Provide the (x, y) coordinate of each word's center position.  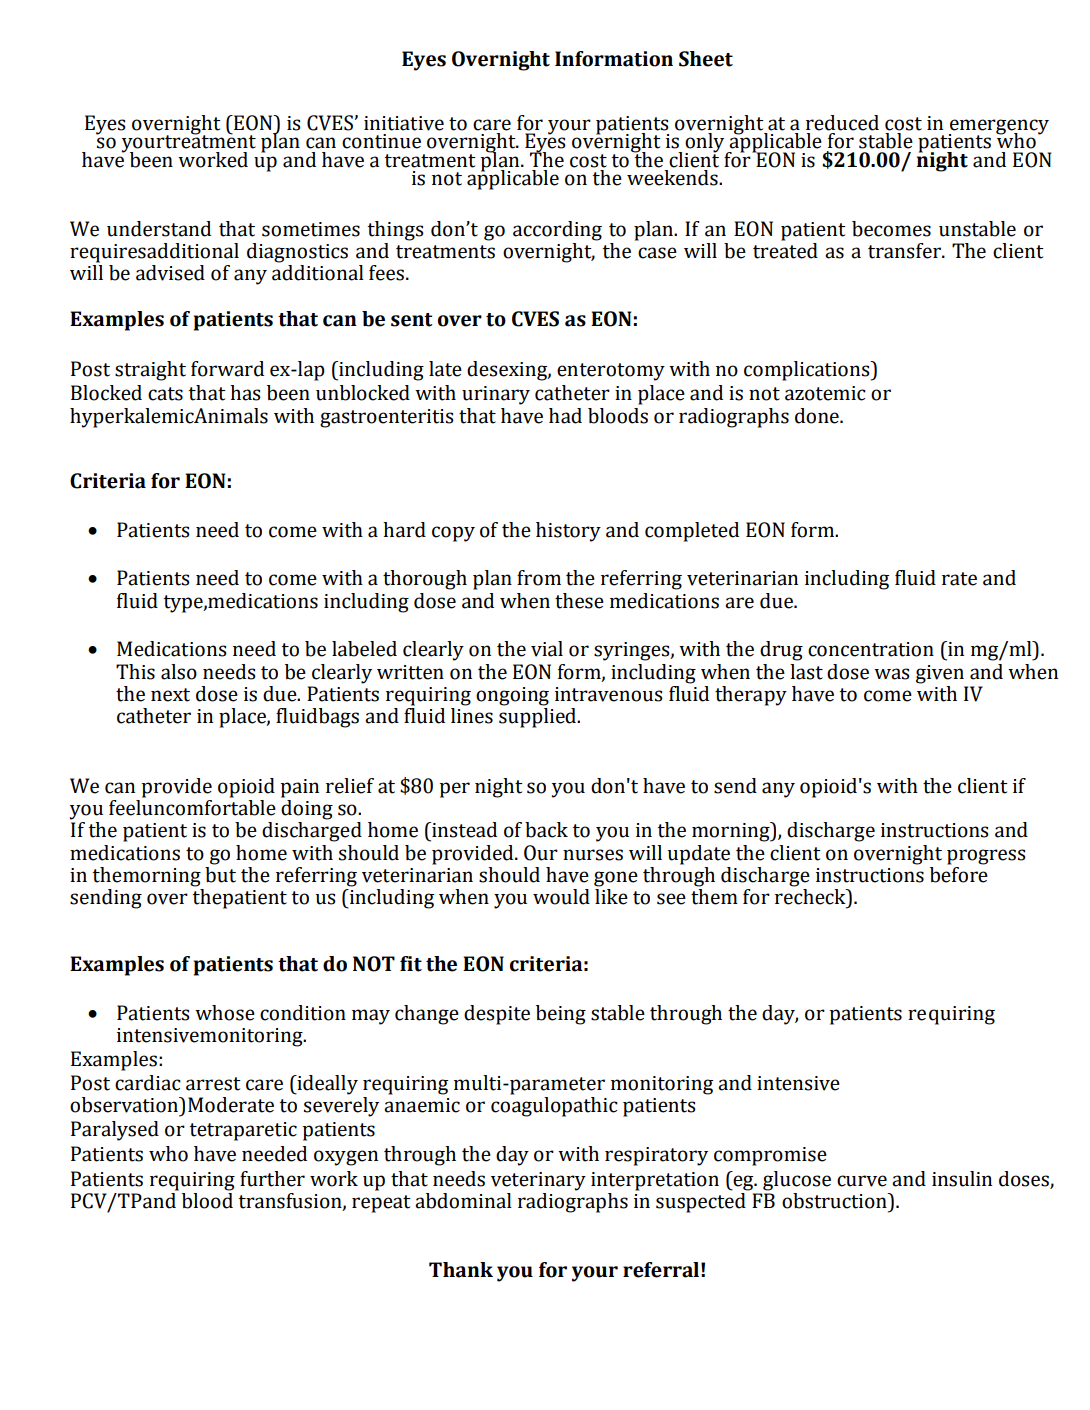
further (272, 1179)
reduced (842, 123)
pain (300, 788)
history (568, 532)
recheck (811, 897)
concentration (871, 649)
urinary (496, 395)
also (179, 672)
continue (381, 141)
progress (986, 857)
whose (225, 1013)
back (546, 830)
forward (227, 369)
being (561, 1015)
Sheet (706, 59)
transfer (905, 251)
